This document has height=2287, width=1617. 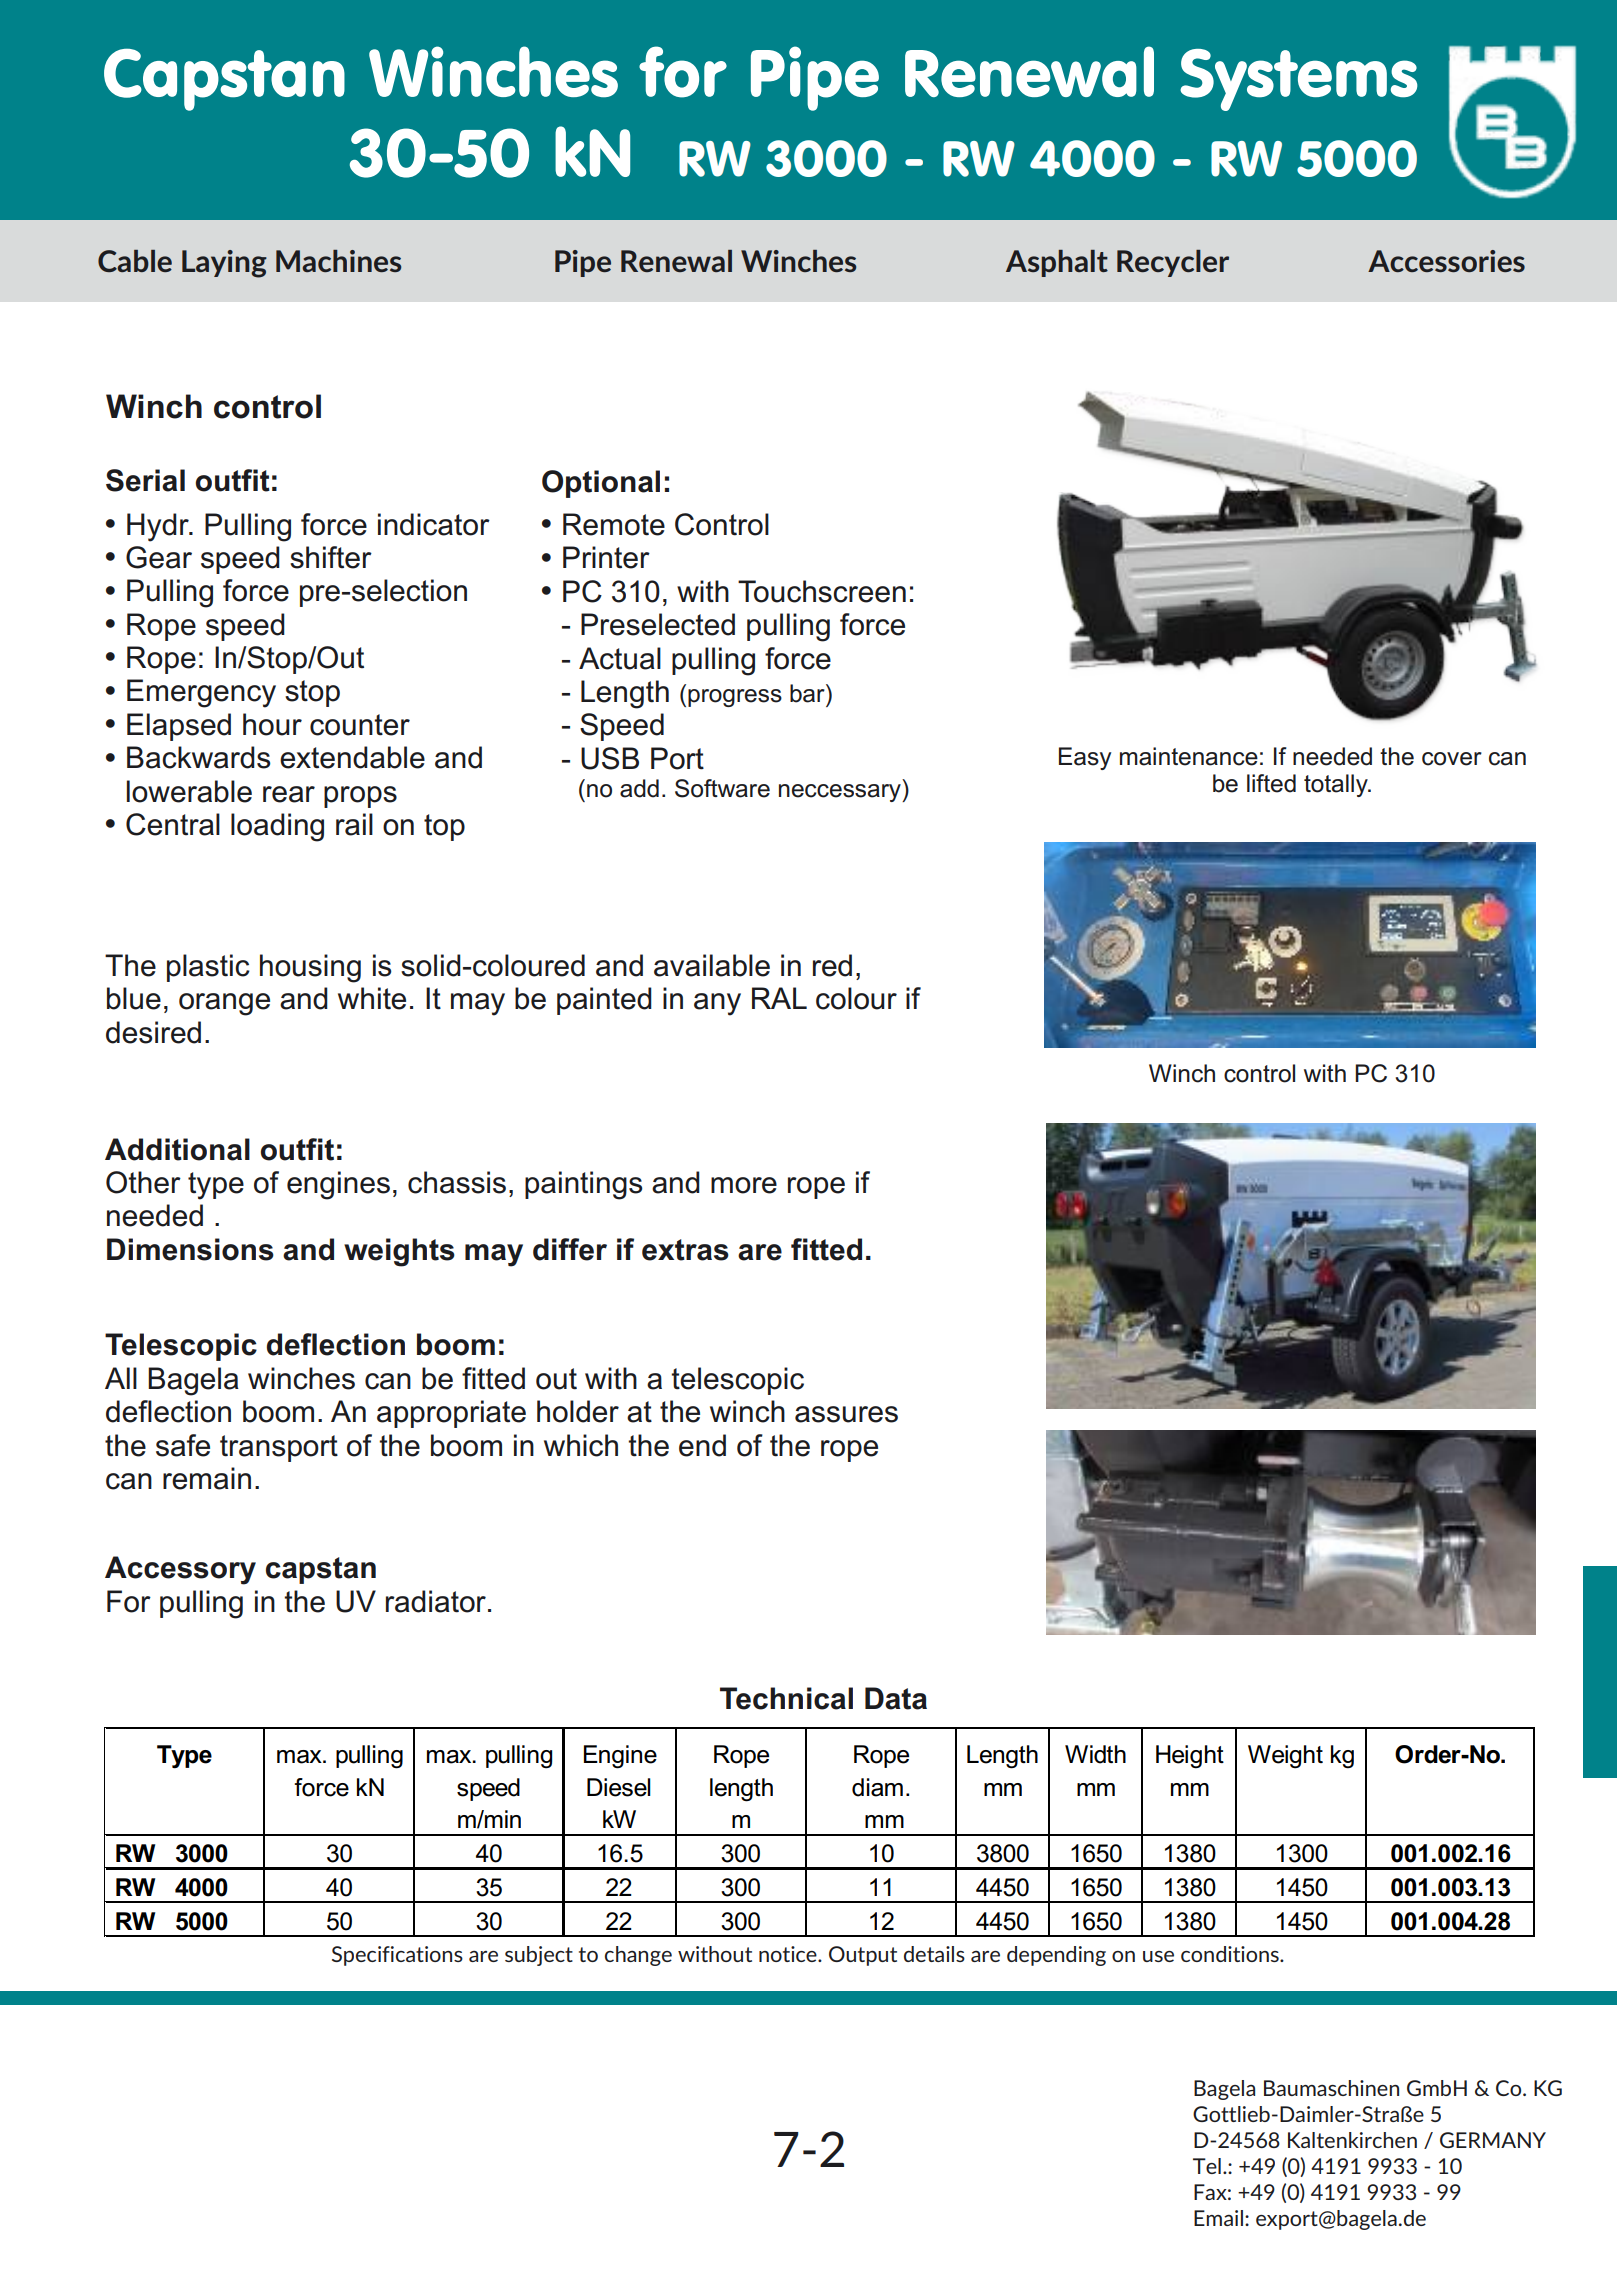 I want to click on Recycler, so click(x=1173, y=263).
